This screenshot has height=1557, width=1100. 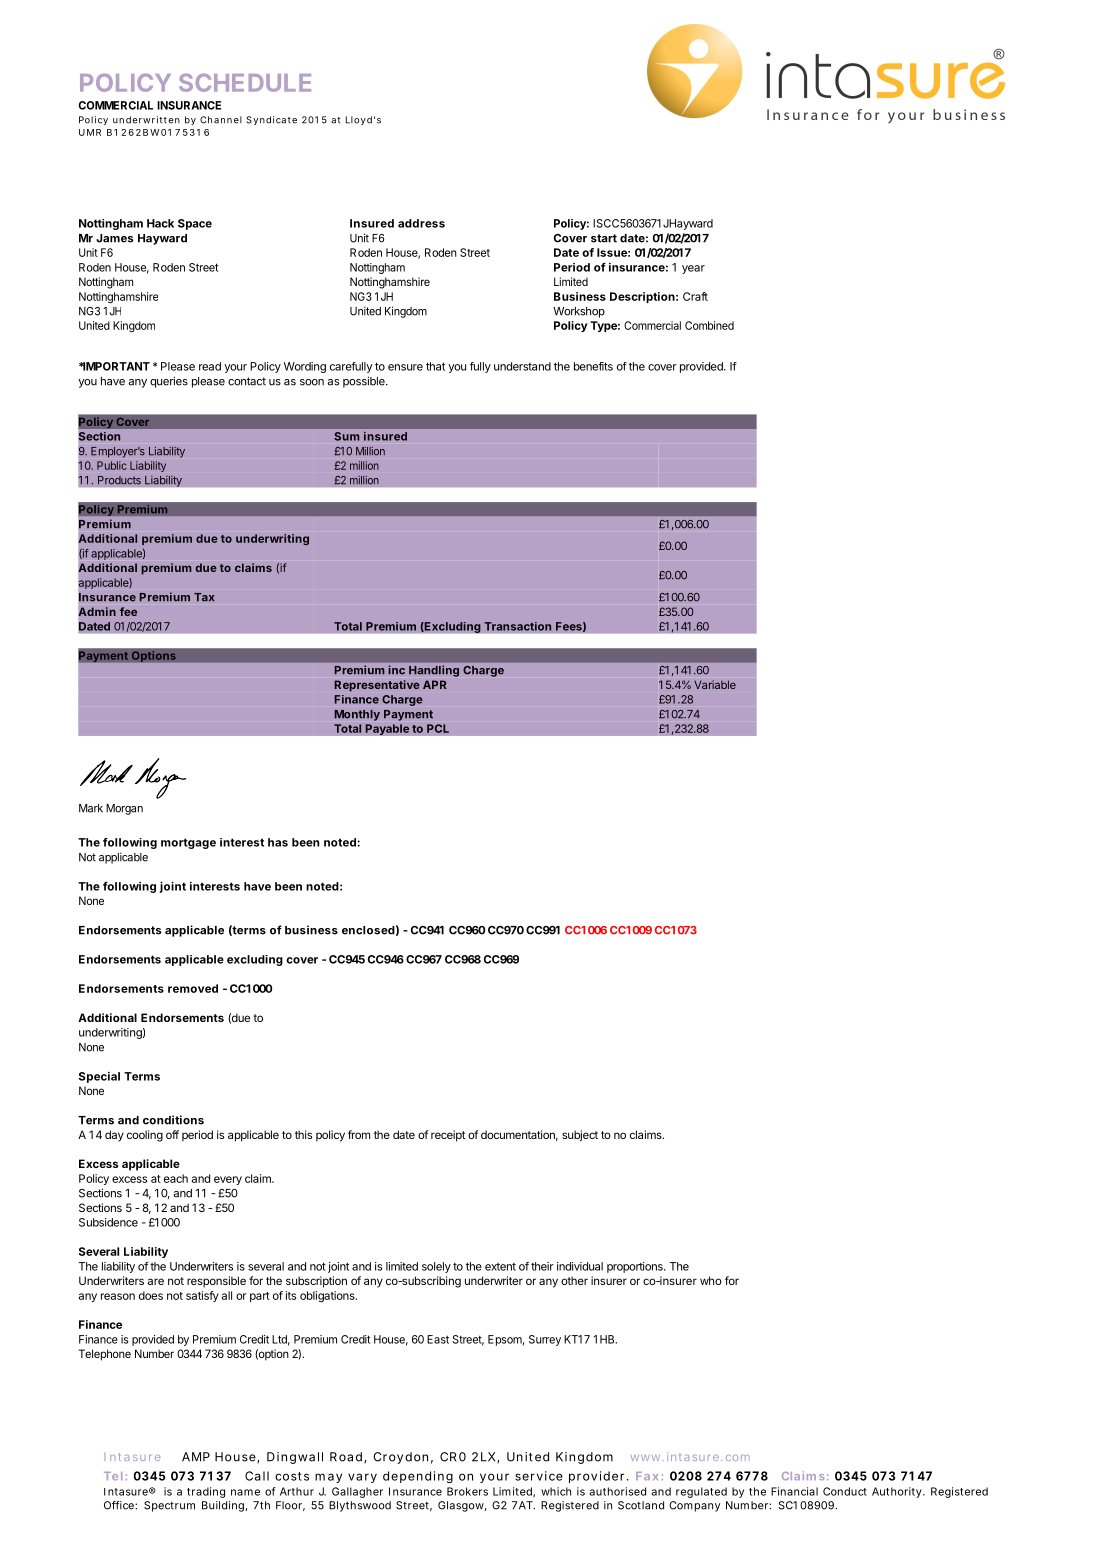 I want to click on address, so click(x=421, y=223).
